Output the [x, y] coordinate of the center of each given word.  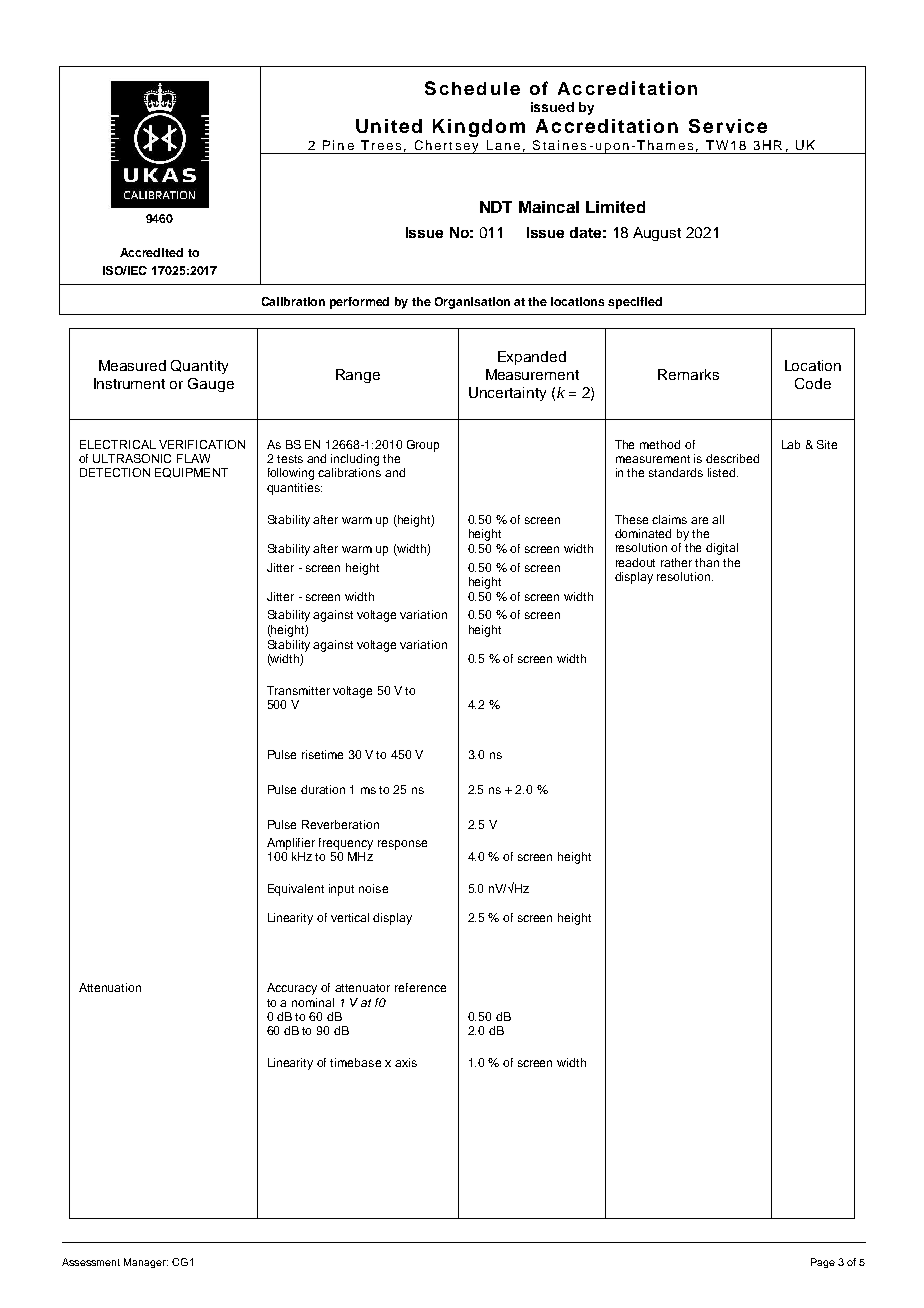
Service [728, 126]
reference [420, 987]
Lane [503, 145]
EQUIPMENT [191, 473]
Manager [146, 1263]
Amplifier [291, 844]
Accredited [151, 252]
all [718, 519]
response [402, 845]
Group [423, 446]
